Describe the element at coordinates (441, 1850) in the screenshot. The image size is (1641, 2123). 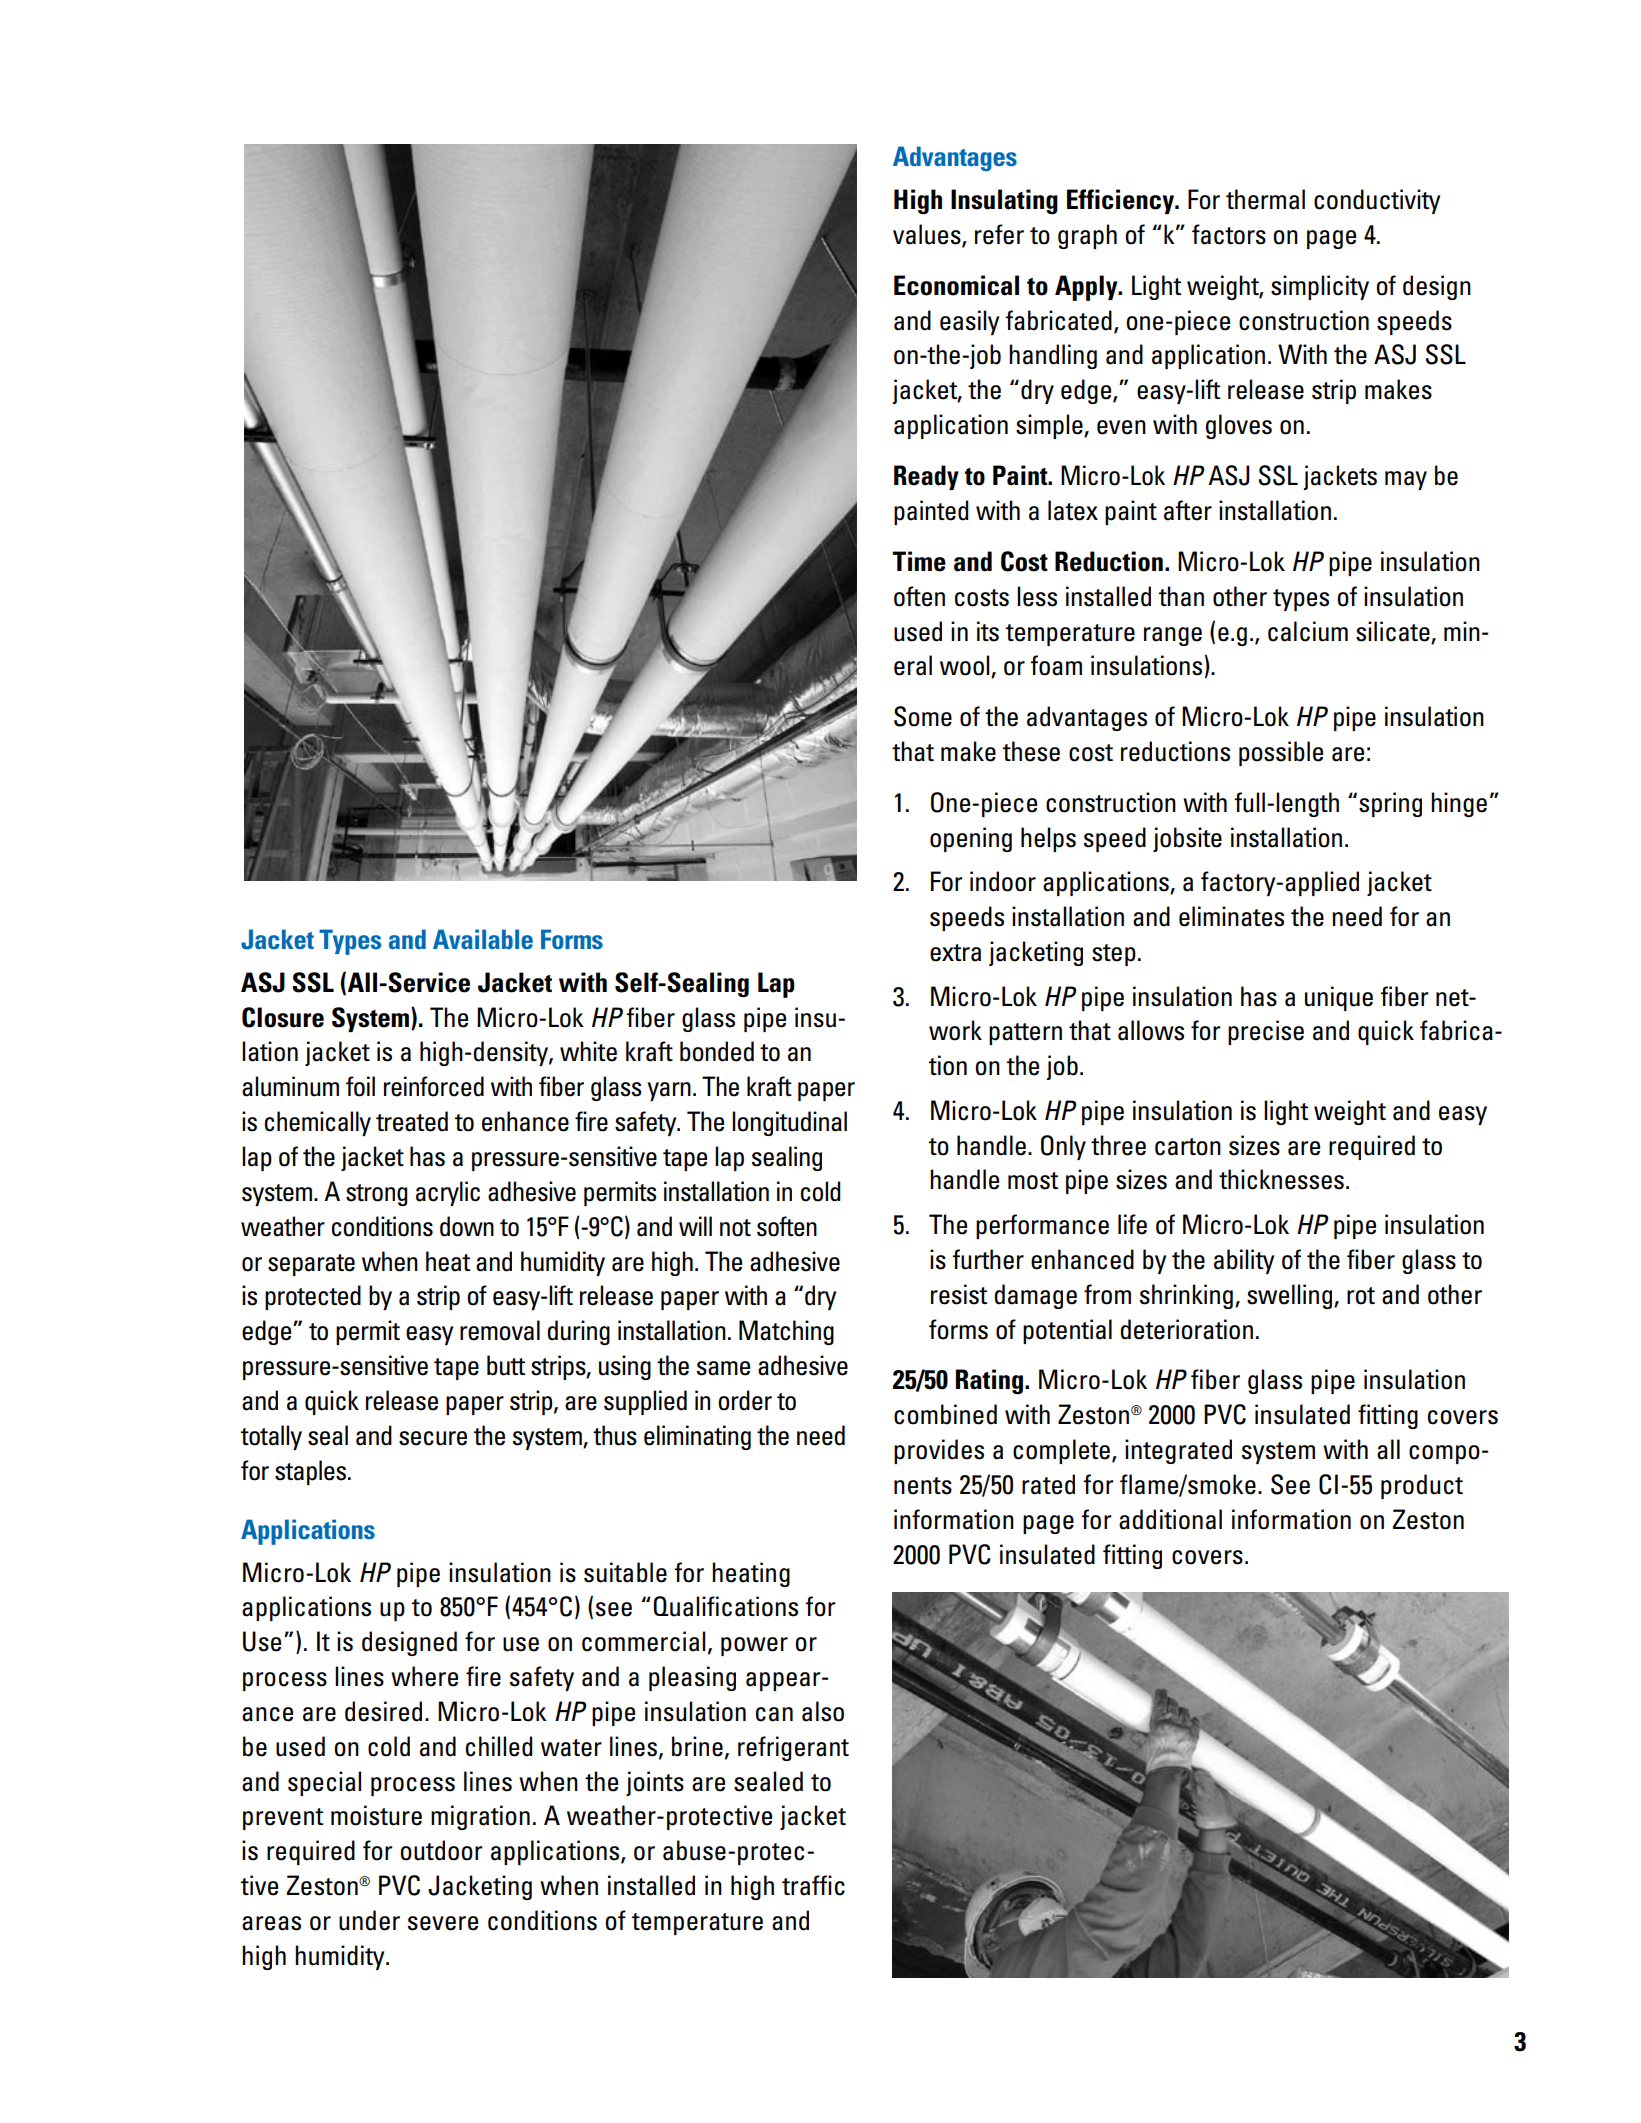
I see `outdoor` at that location.
